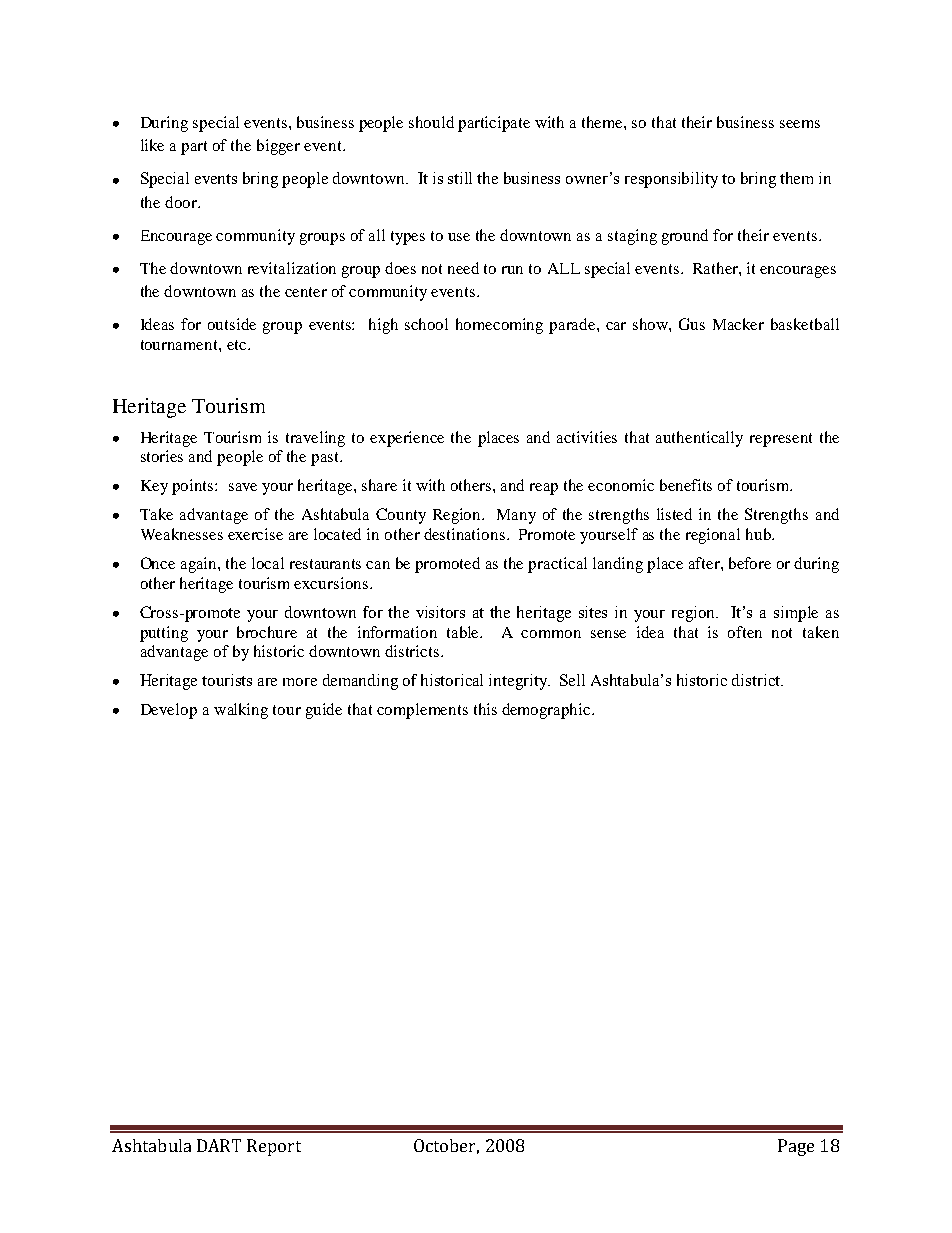 This screenshot has width=952, height=1233. I want to click on DART, so click(219, 1145).
